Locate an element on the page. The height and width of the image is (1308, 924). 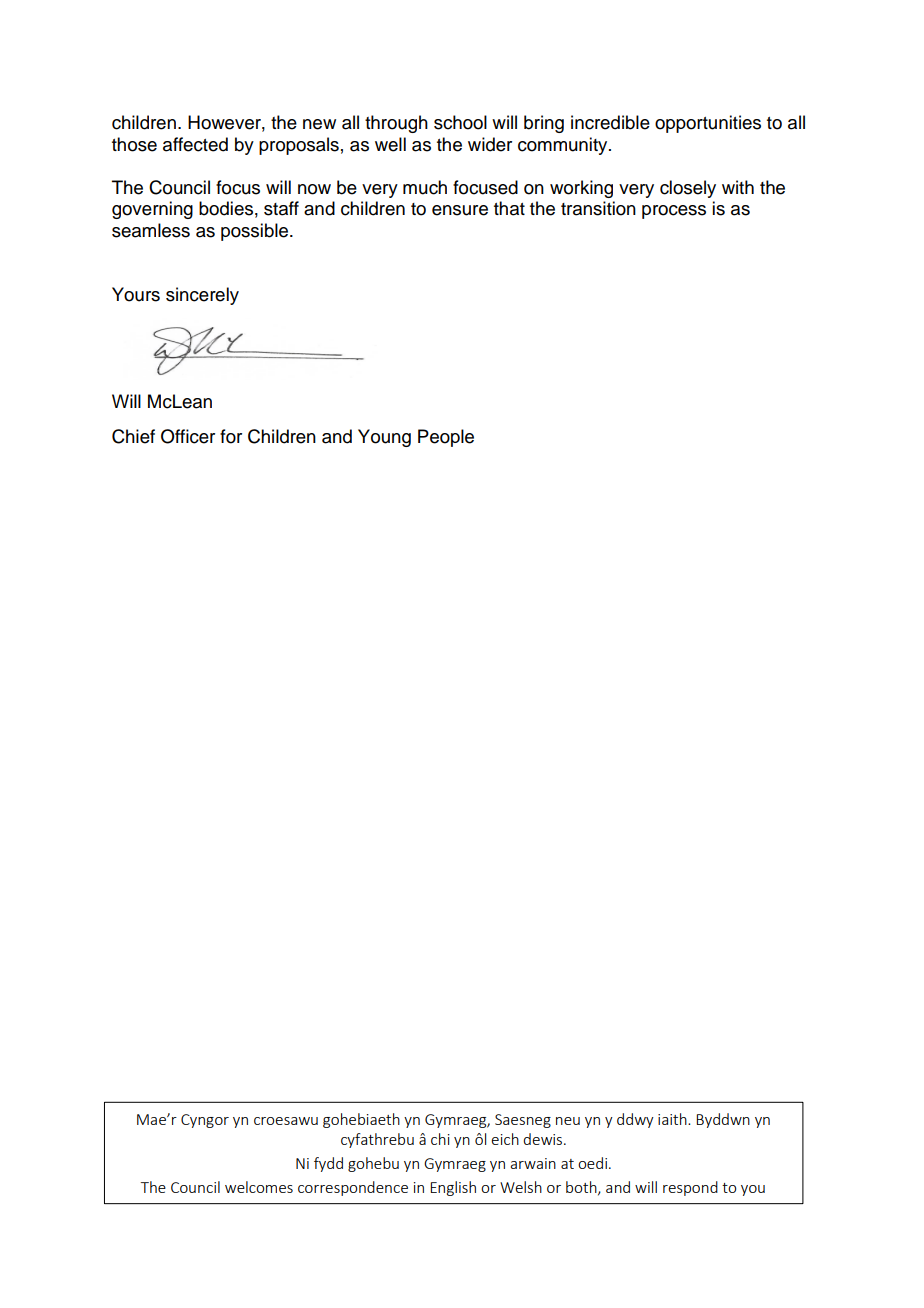
affected is located at coordinates (195, 144).
